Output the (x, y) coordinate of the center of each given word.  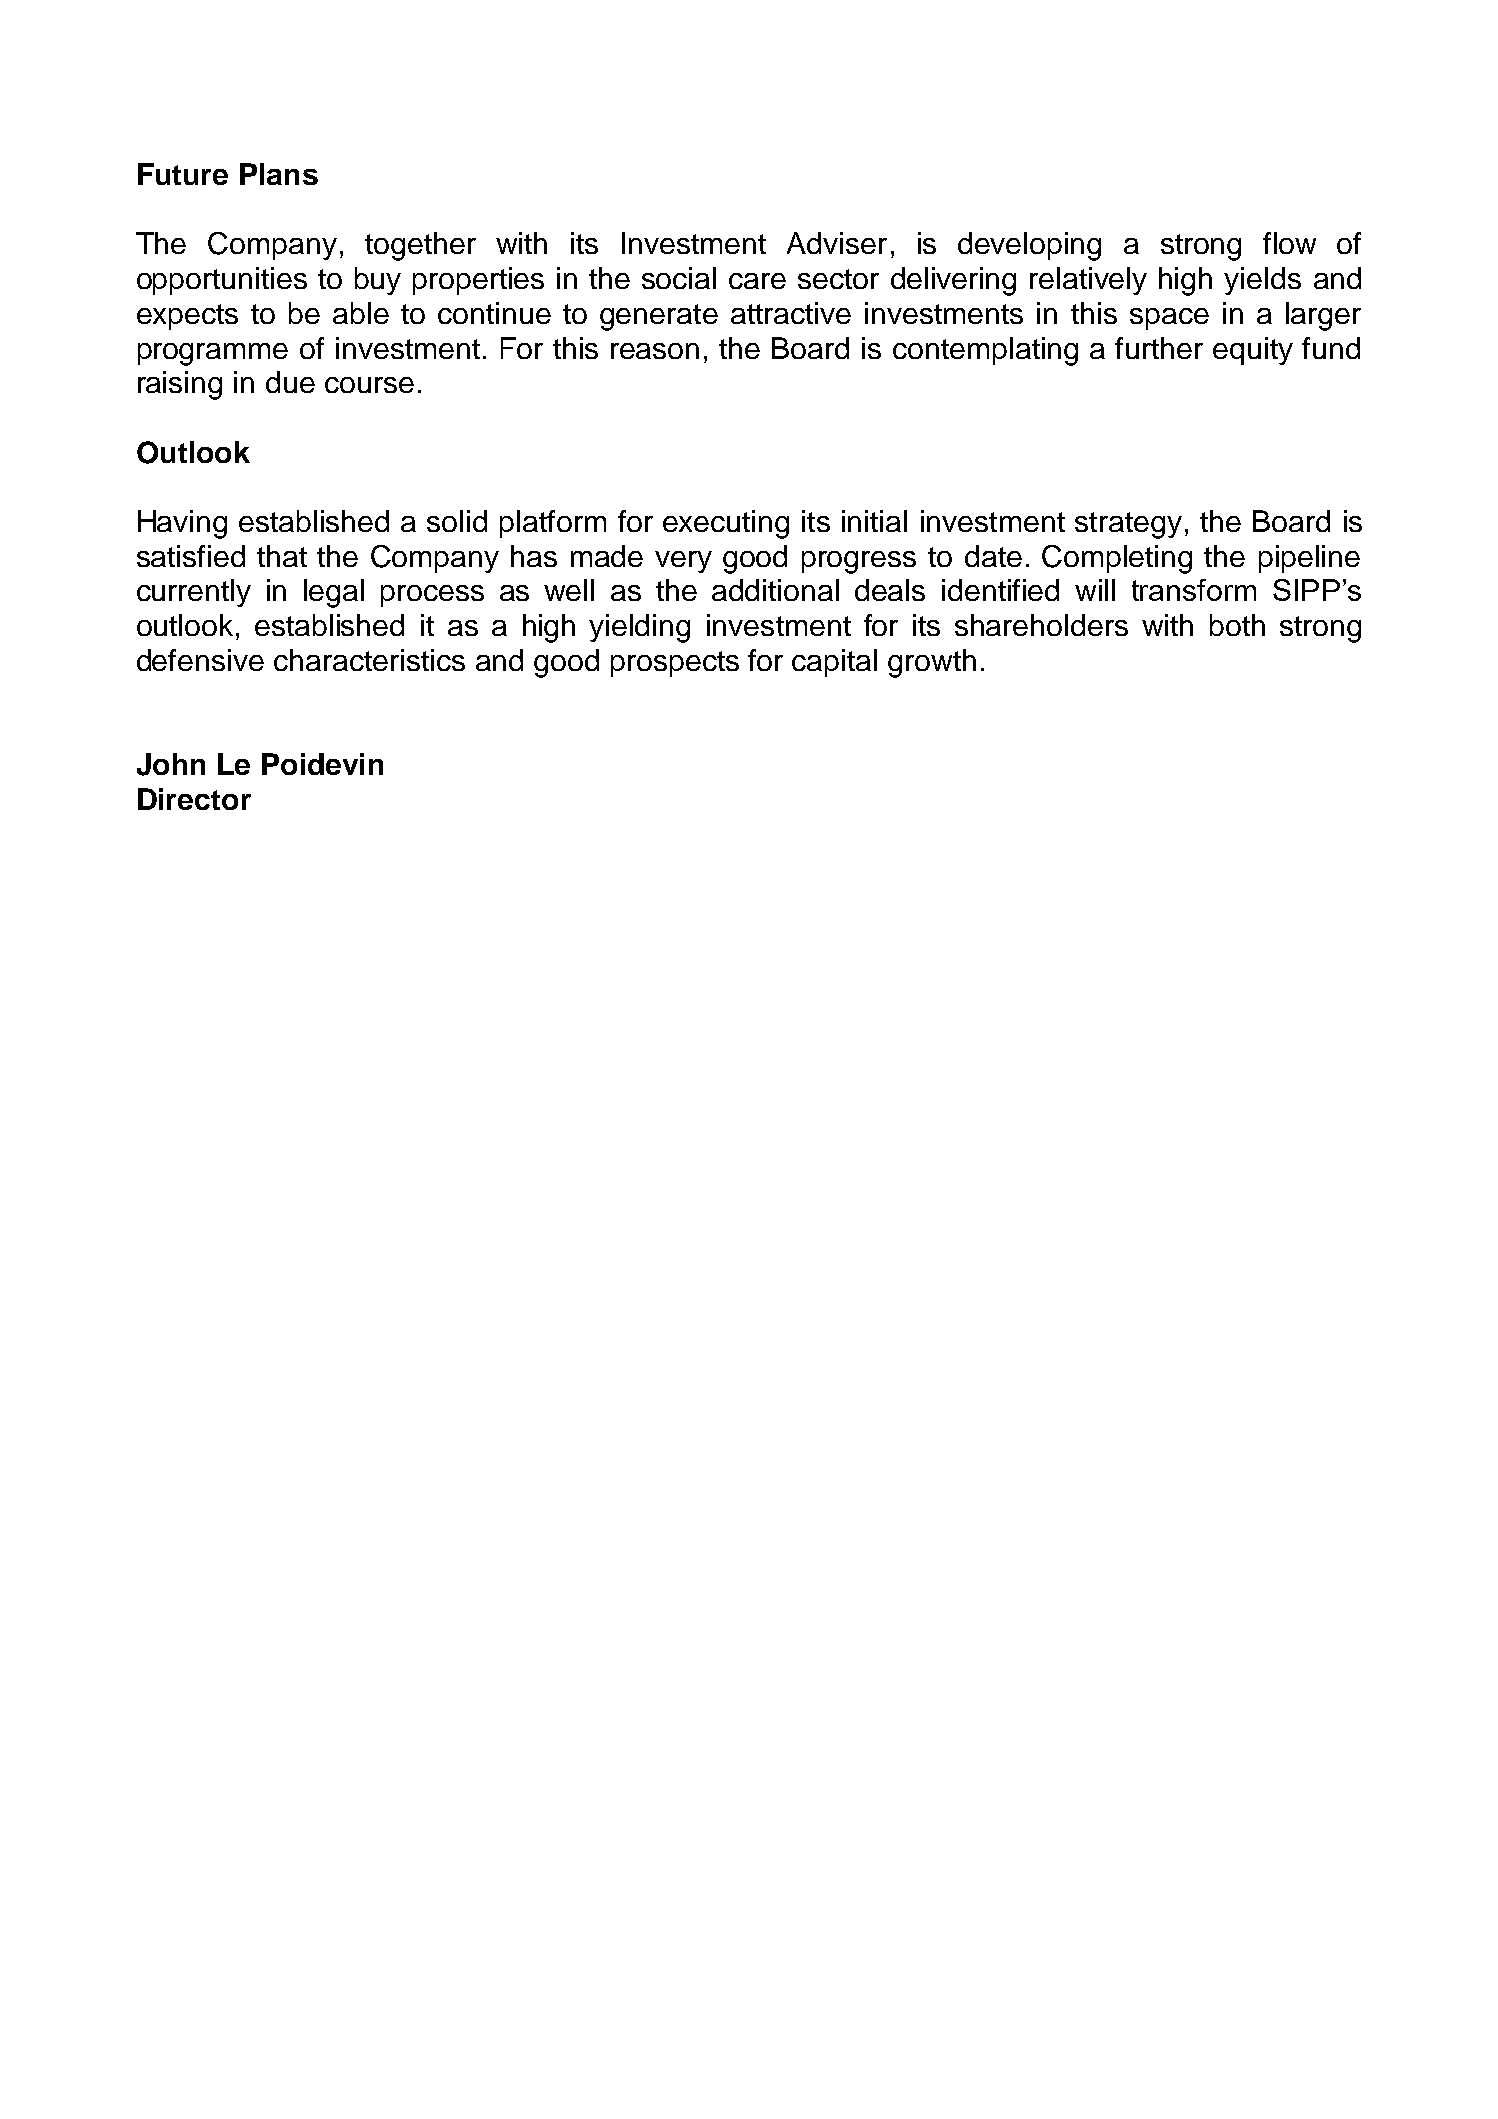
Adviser (837, 243)
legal (334, 593)
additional (775, 590)
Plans (279, 174)
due (290, 382)
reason (655, 351)
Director (194, 799)
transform (1194, 590)
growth (932, 663)
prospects (675, 664)
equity (1253, 351)
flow (1289, 243)
